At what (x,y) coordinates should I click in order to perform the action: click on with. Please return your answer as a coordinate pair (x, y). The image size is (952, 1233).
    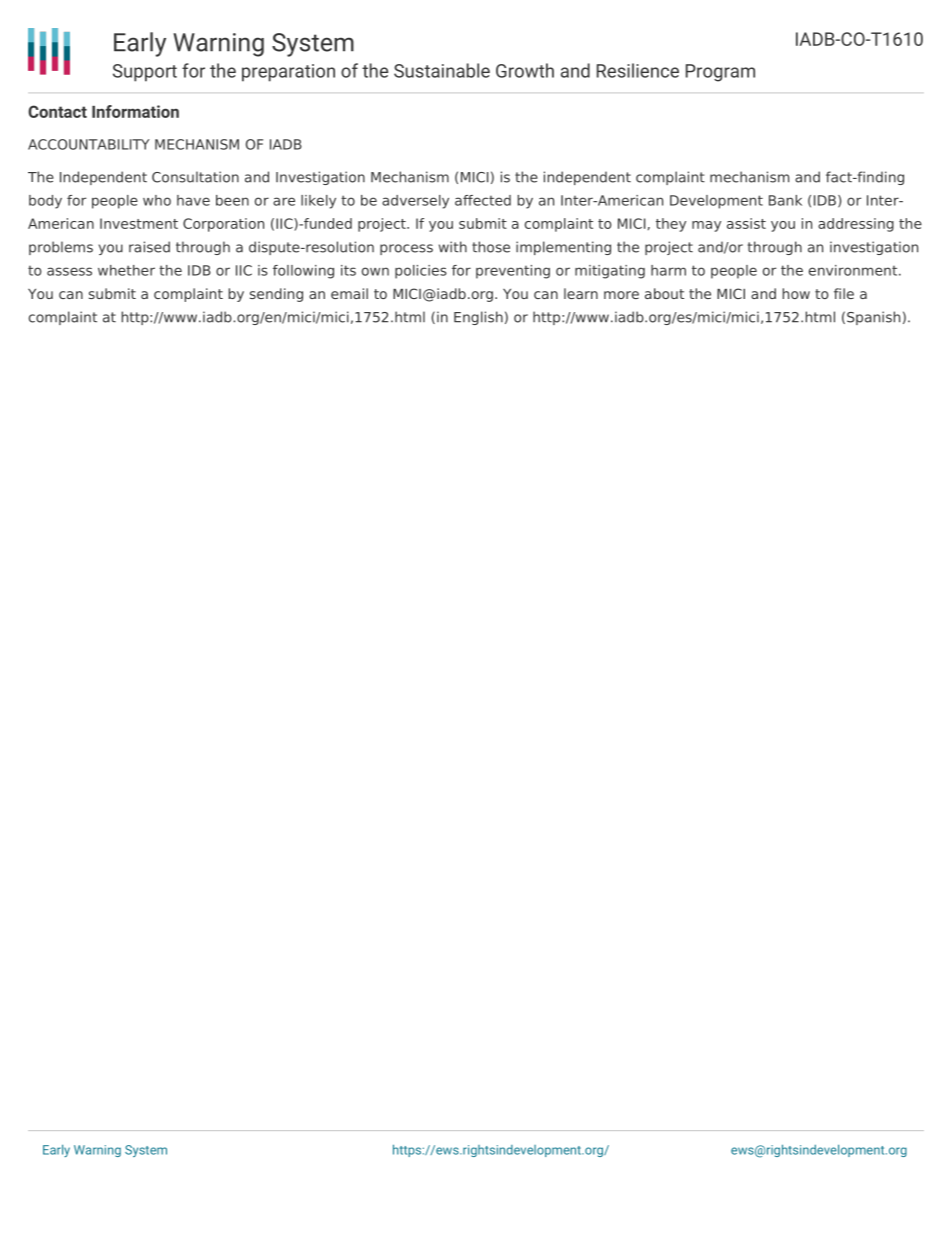
    Looking at the image, I should click on (453, 247).
